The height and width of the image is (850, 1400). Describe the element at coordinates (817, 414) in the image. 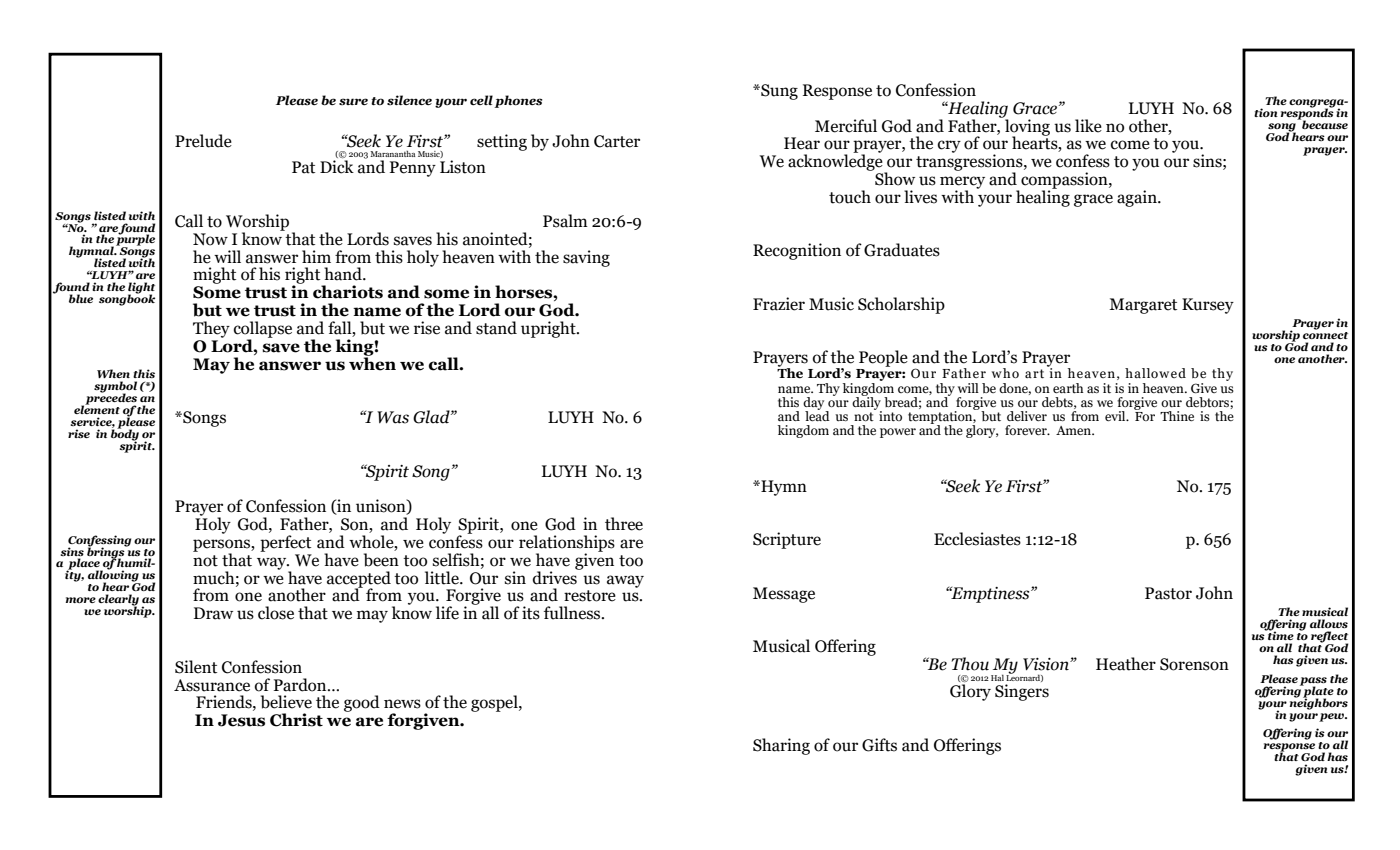

I see `lead` at that location.
